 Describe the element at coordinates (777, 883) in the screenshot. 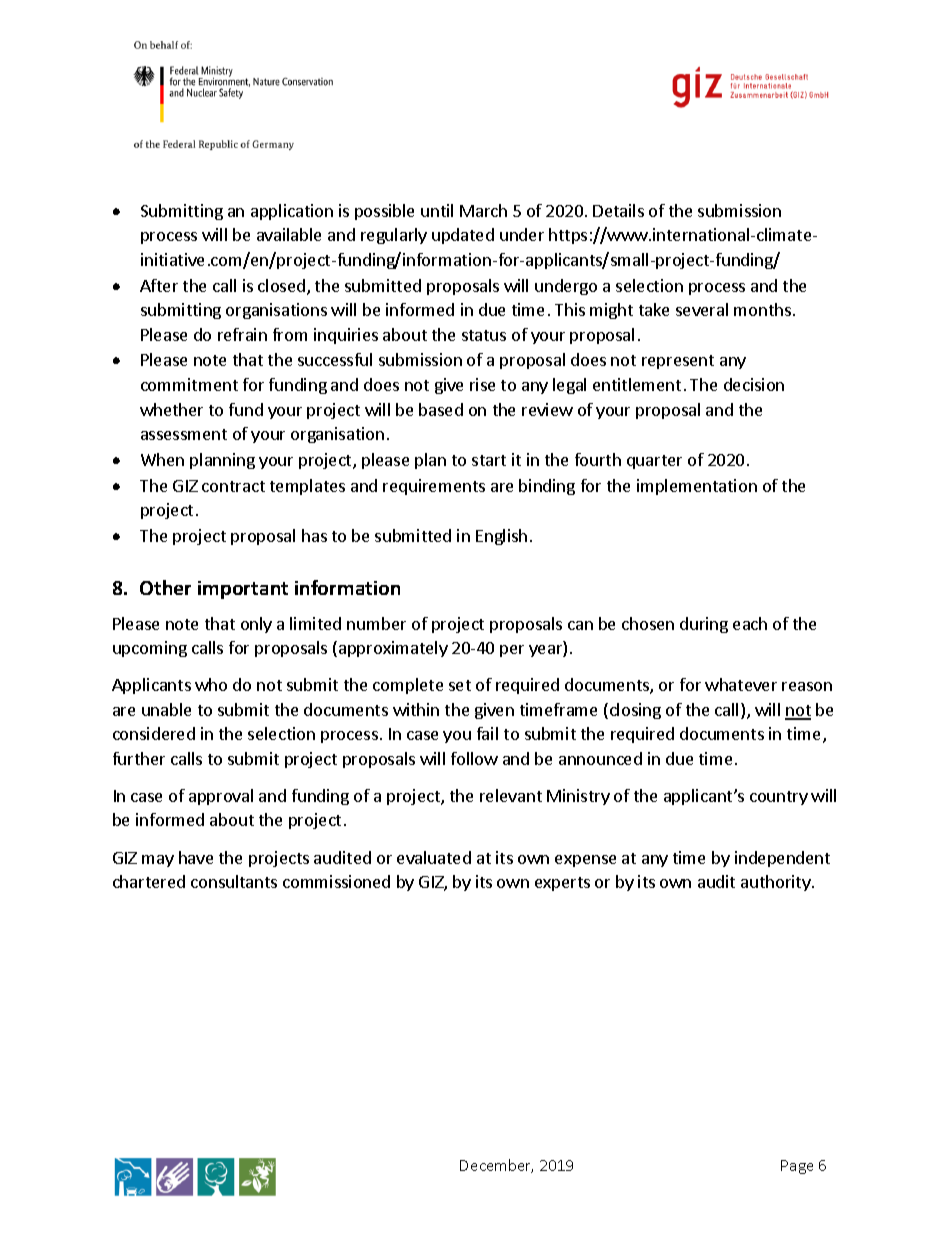

I see `authority` at that location.
